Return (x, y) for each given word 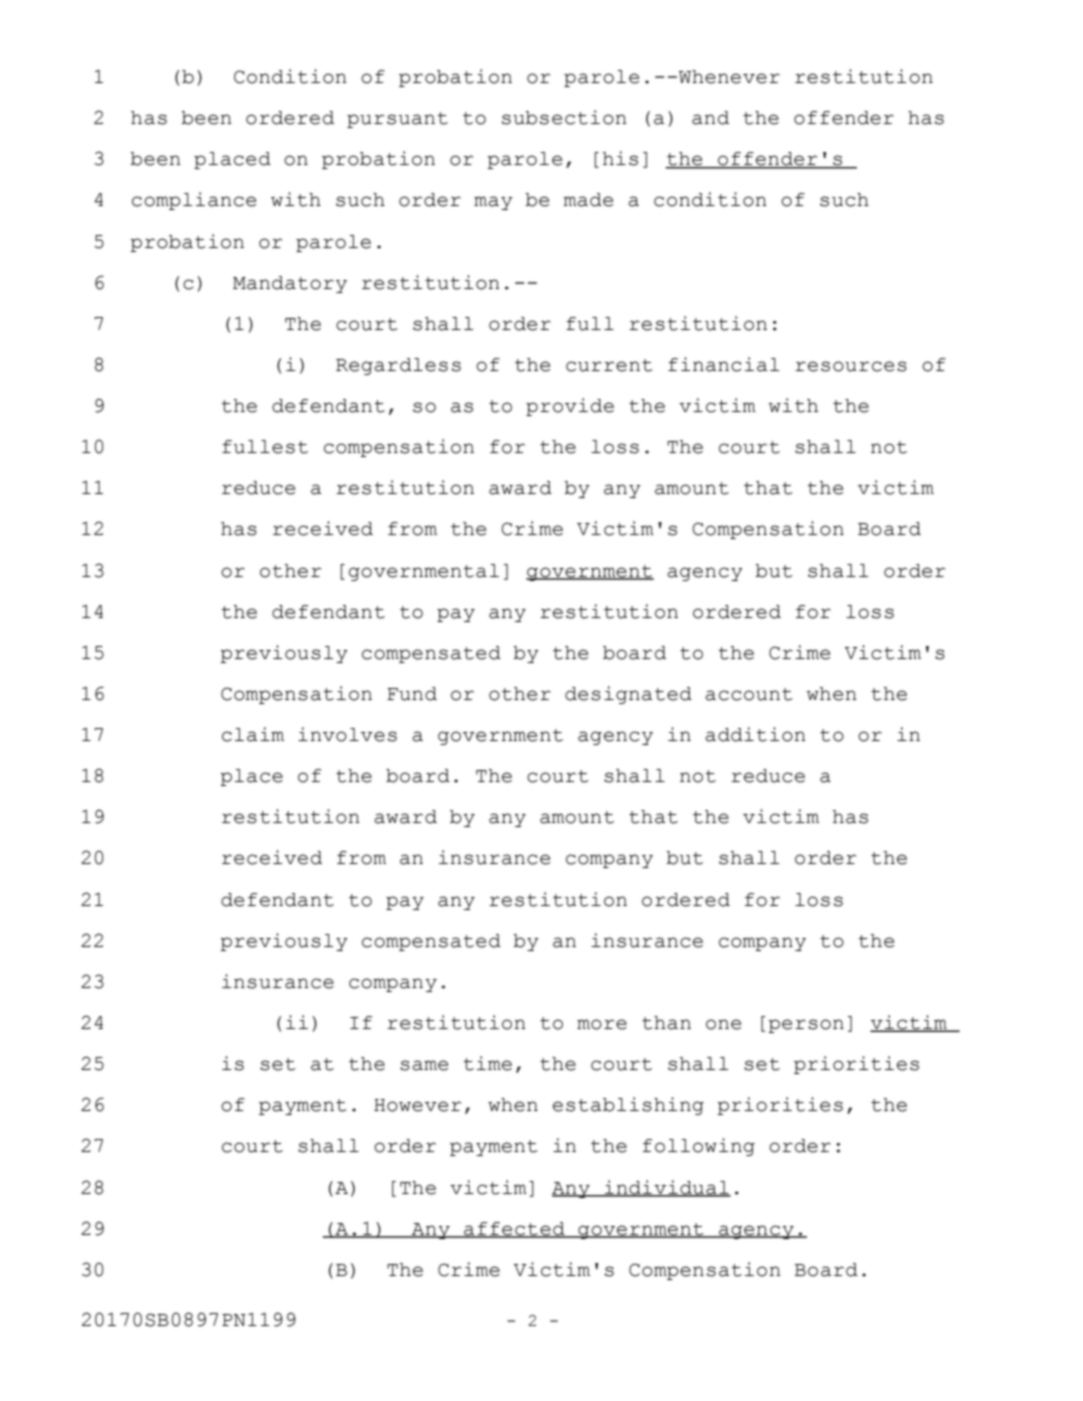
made (588, 200)
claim (253, 734)
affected (514, 1230)
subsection (564, 117)
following (699, 1147)
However (417, 1105)
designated (628, 695)
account (749, 694)
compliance (194, 201)
